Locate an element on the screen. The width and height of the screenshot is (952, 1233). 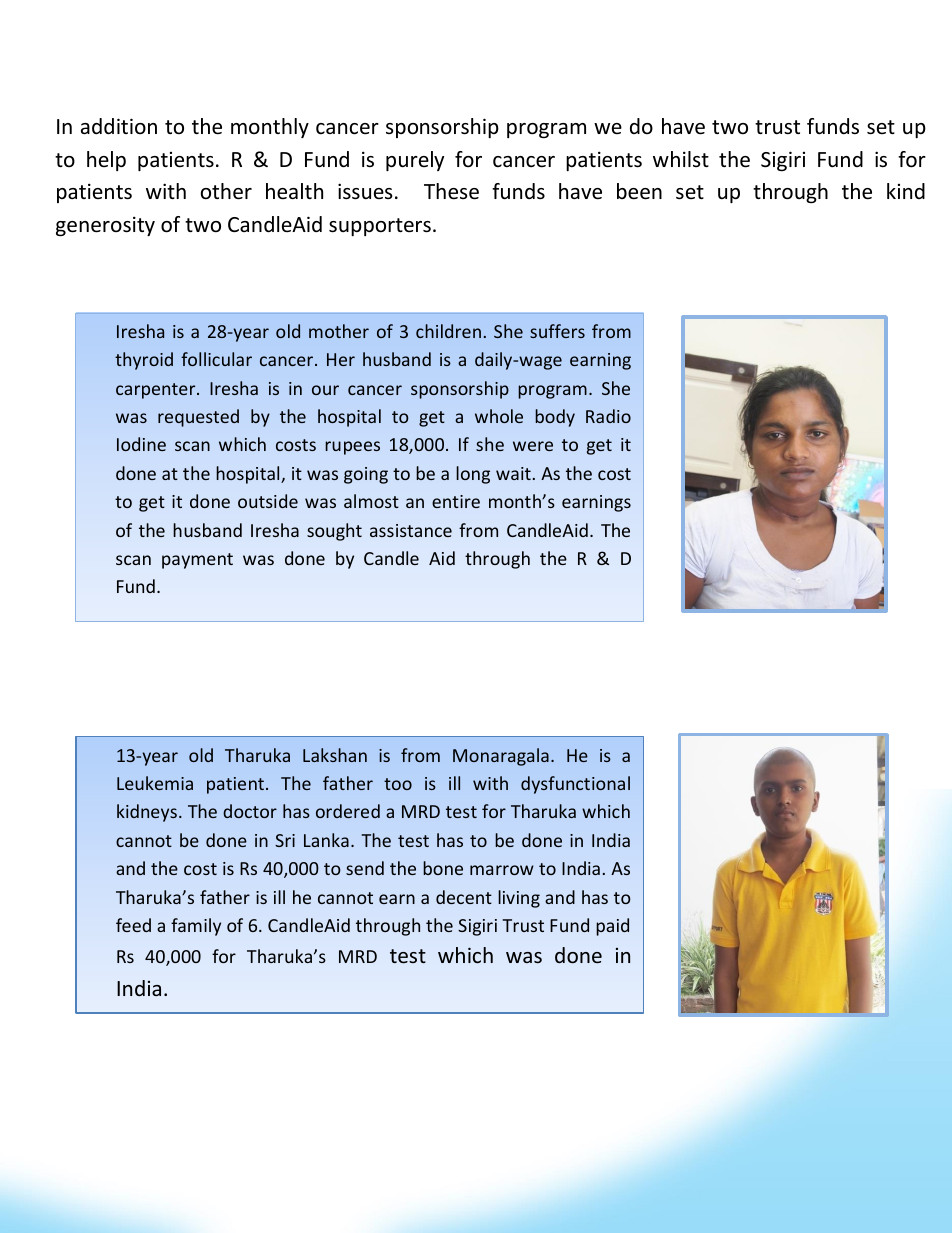
payment is located at coordinates (197, 561).
